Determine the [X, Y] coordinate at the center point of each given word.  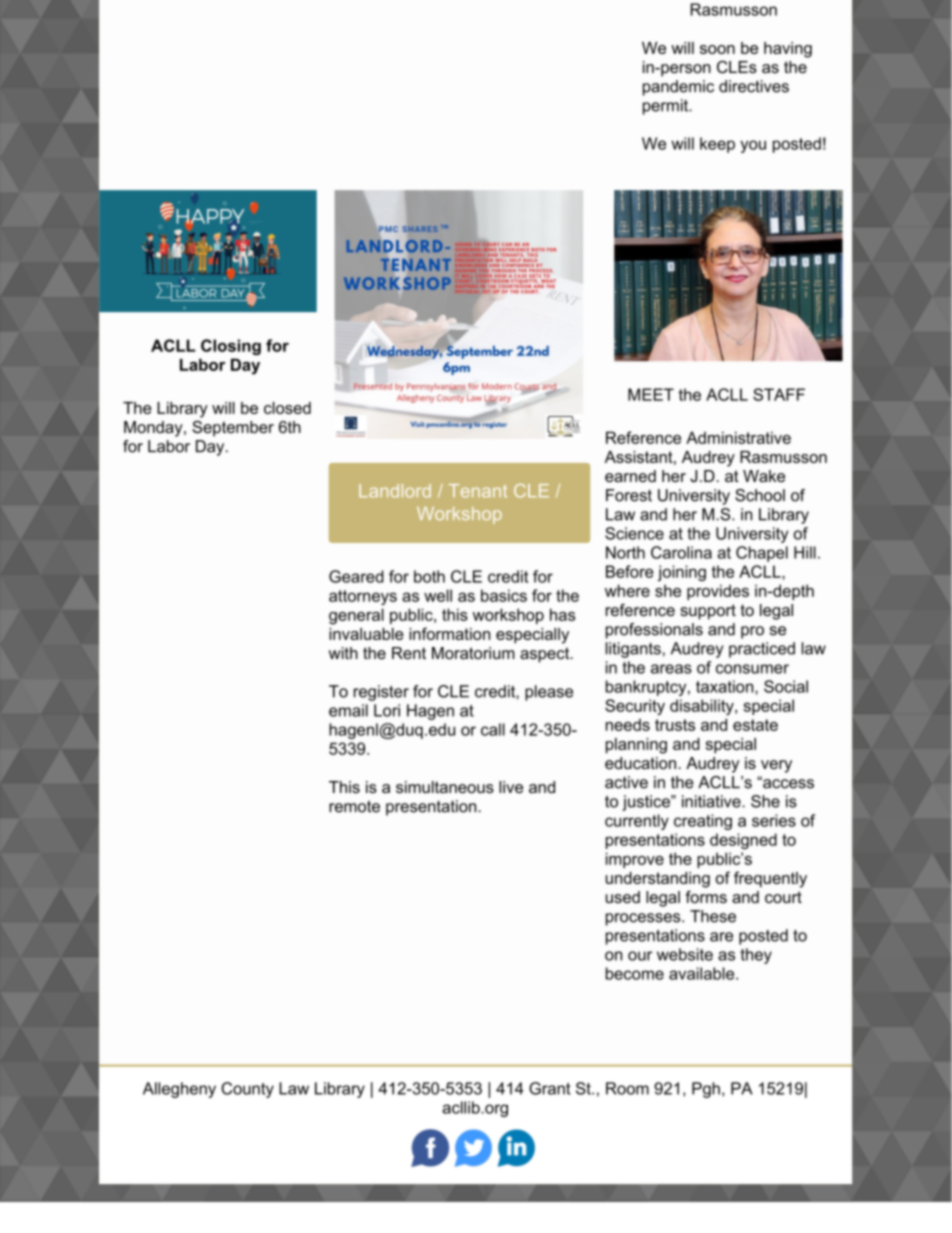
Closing [231, 347]
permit [667, 107]
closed [287, 408]
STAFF [779, 394]
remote [354, 806]
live [511, 787]
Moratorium [473, 653]
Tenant [478, 491]
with [343, 653]
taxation [726, 686]
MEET [651, 394]
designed [743, 841]
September [233, 429]
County [247, 1090]
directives [754, 86]
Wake [764, 476]
